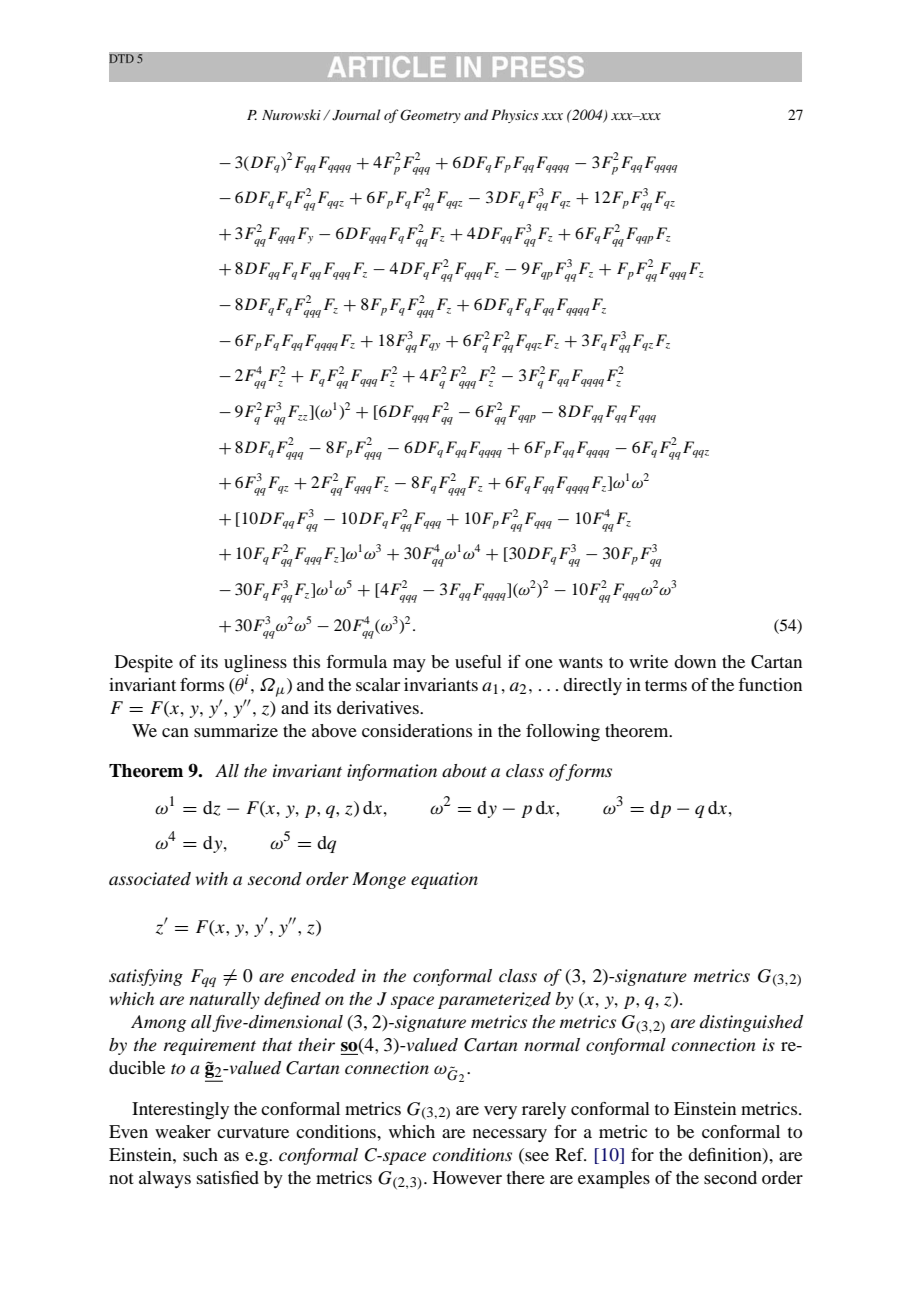  I want to click on with, so click(211, 878).
